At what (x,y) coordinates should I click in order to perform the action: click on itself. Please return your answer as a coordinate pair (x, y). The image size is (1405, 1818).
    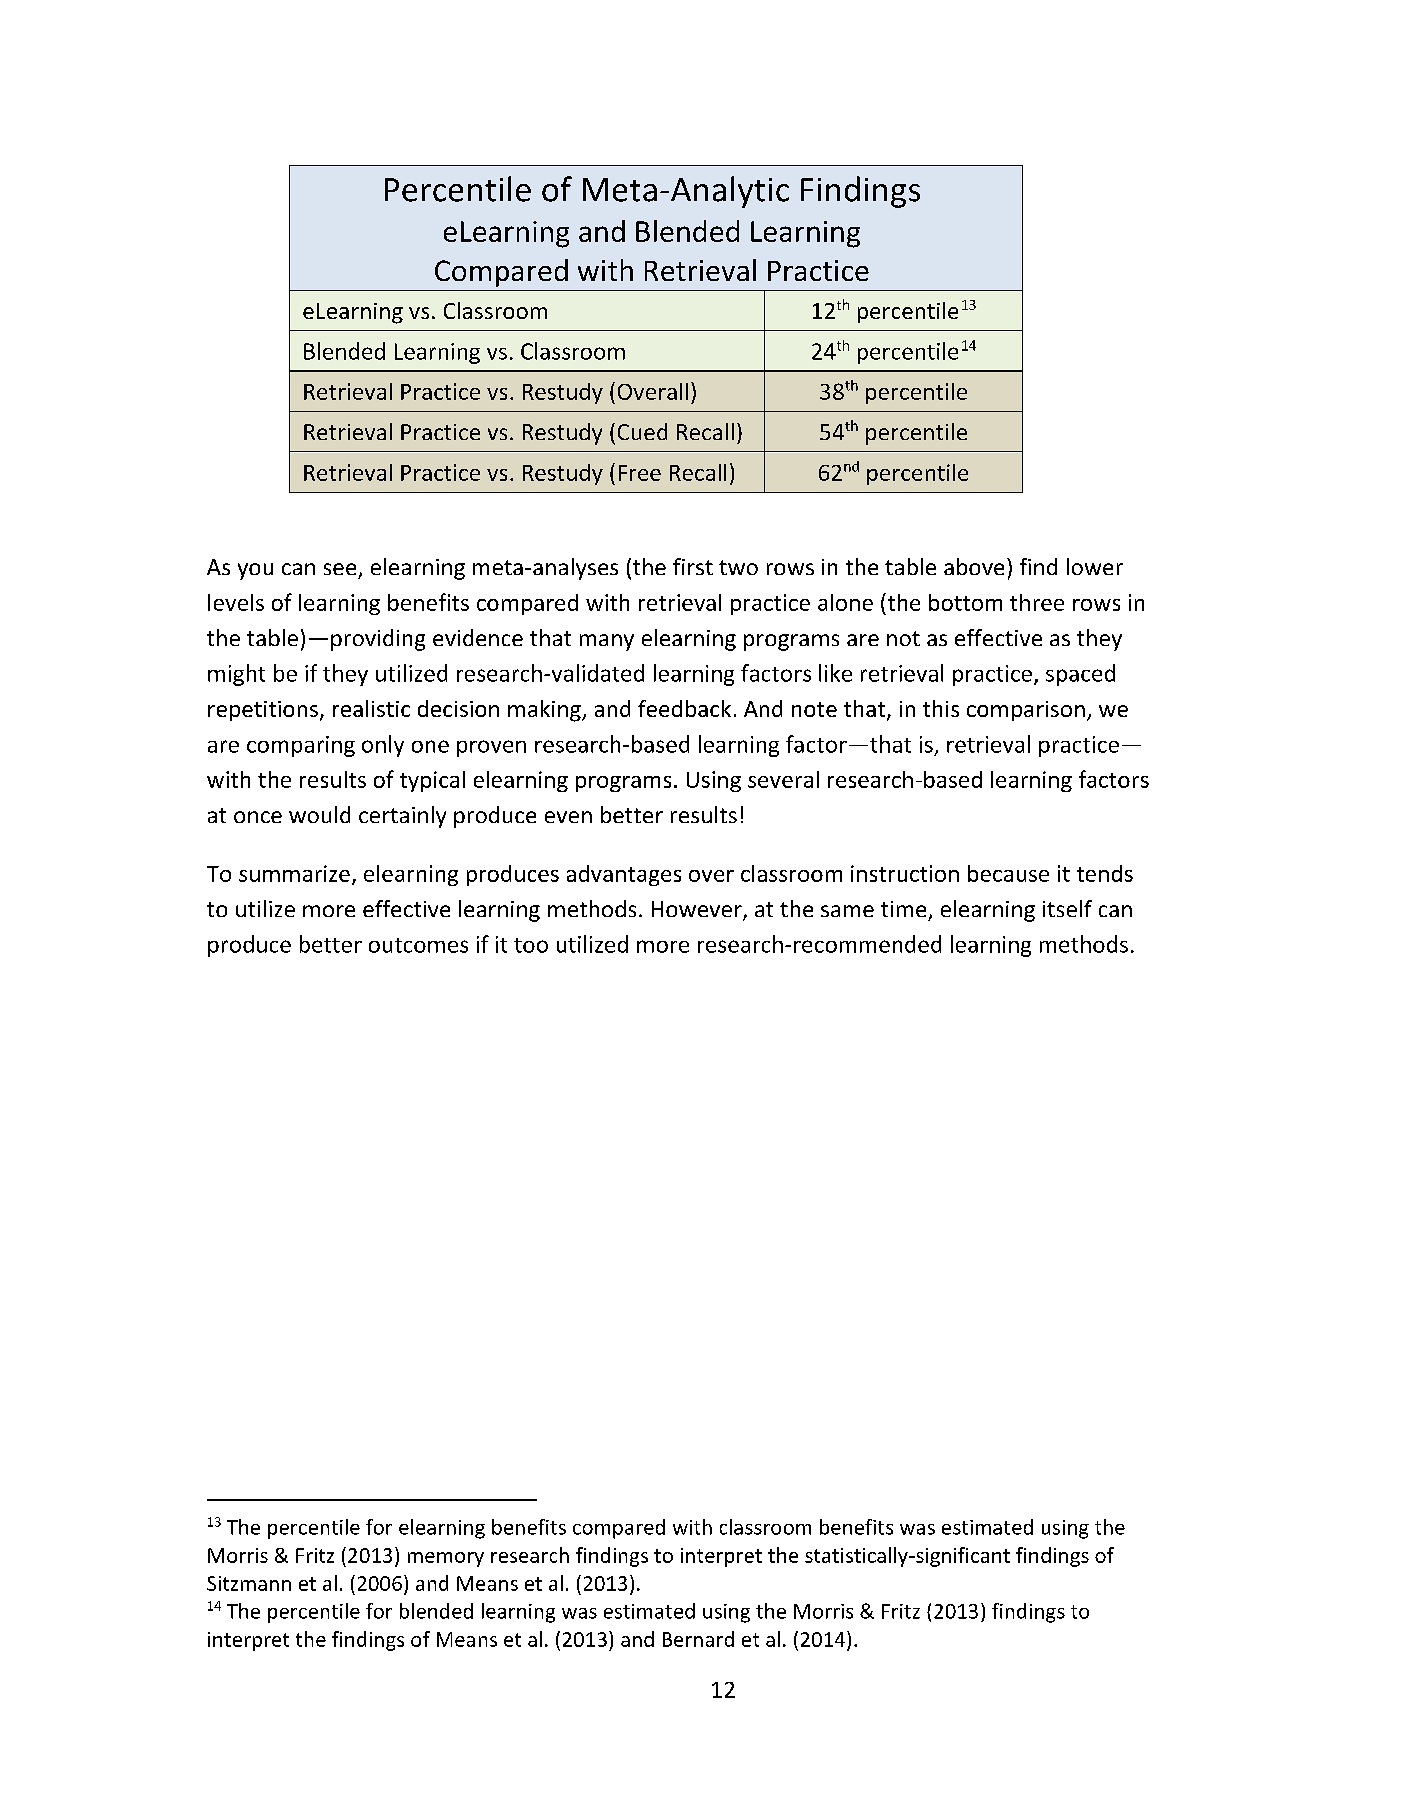
    Looking at the image, I should click on (1067, 908).
